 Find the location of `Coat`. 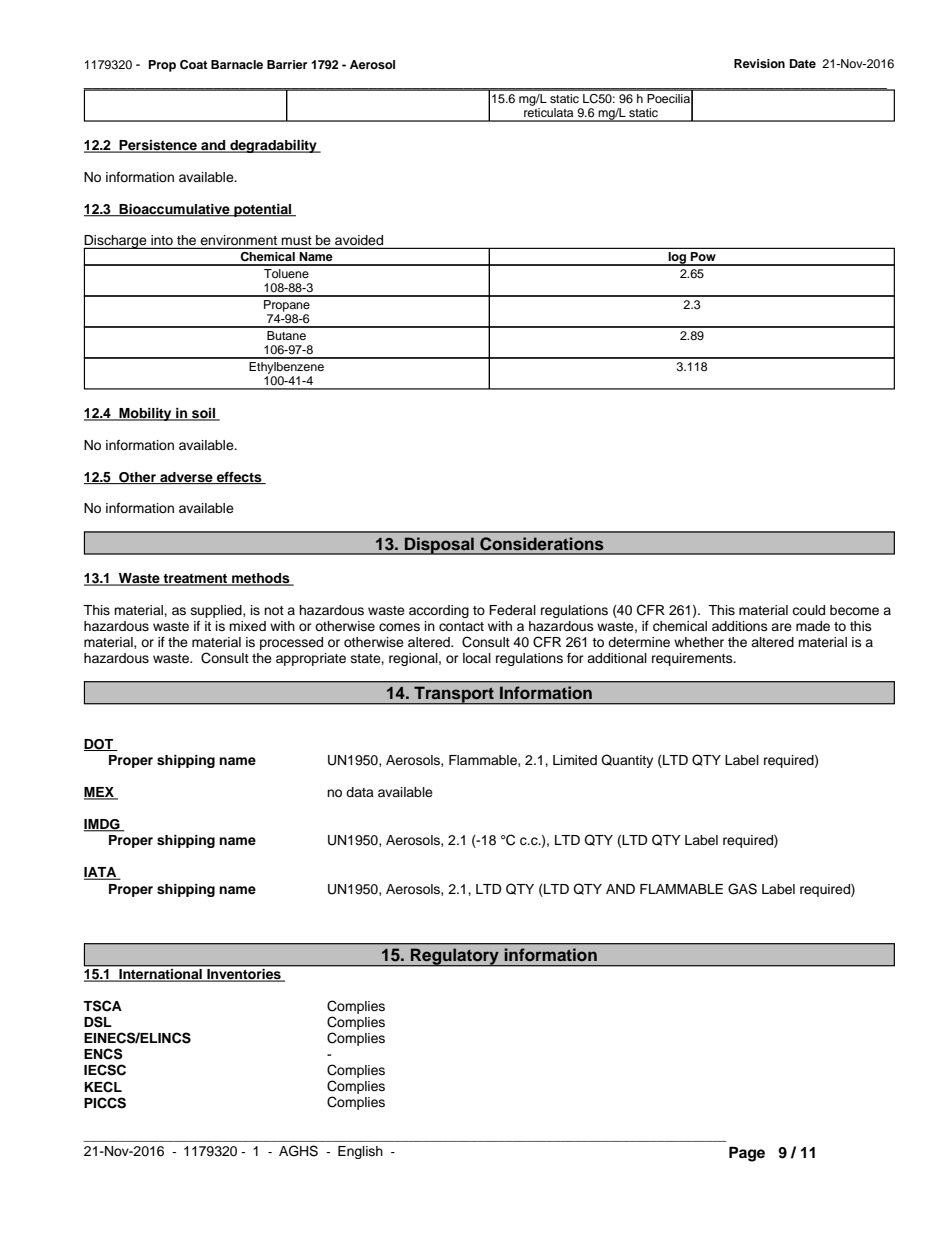

Coat is located at coordinates (194, 65).
